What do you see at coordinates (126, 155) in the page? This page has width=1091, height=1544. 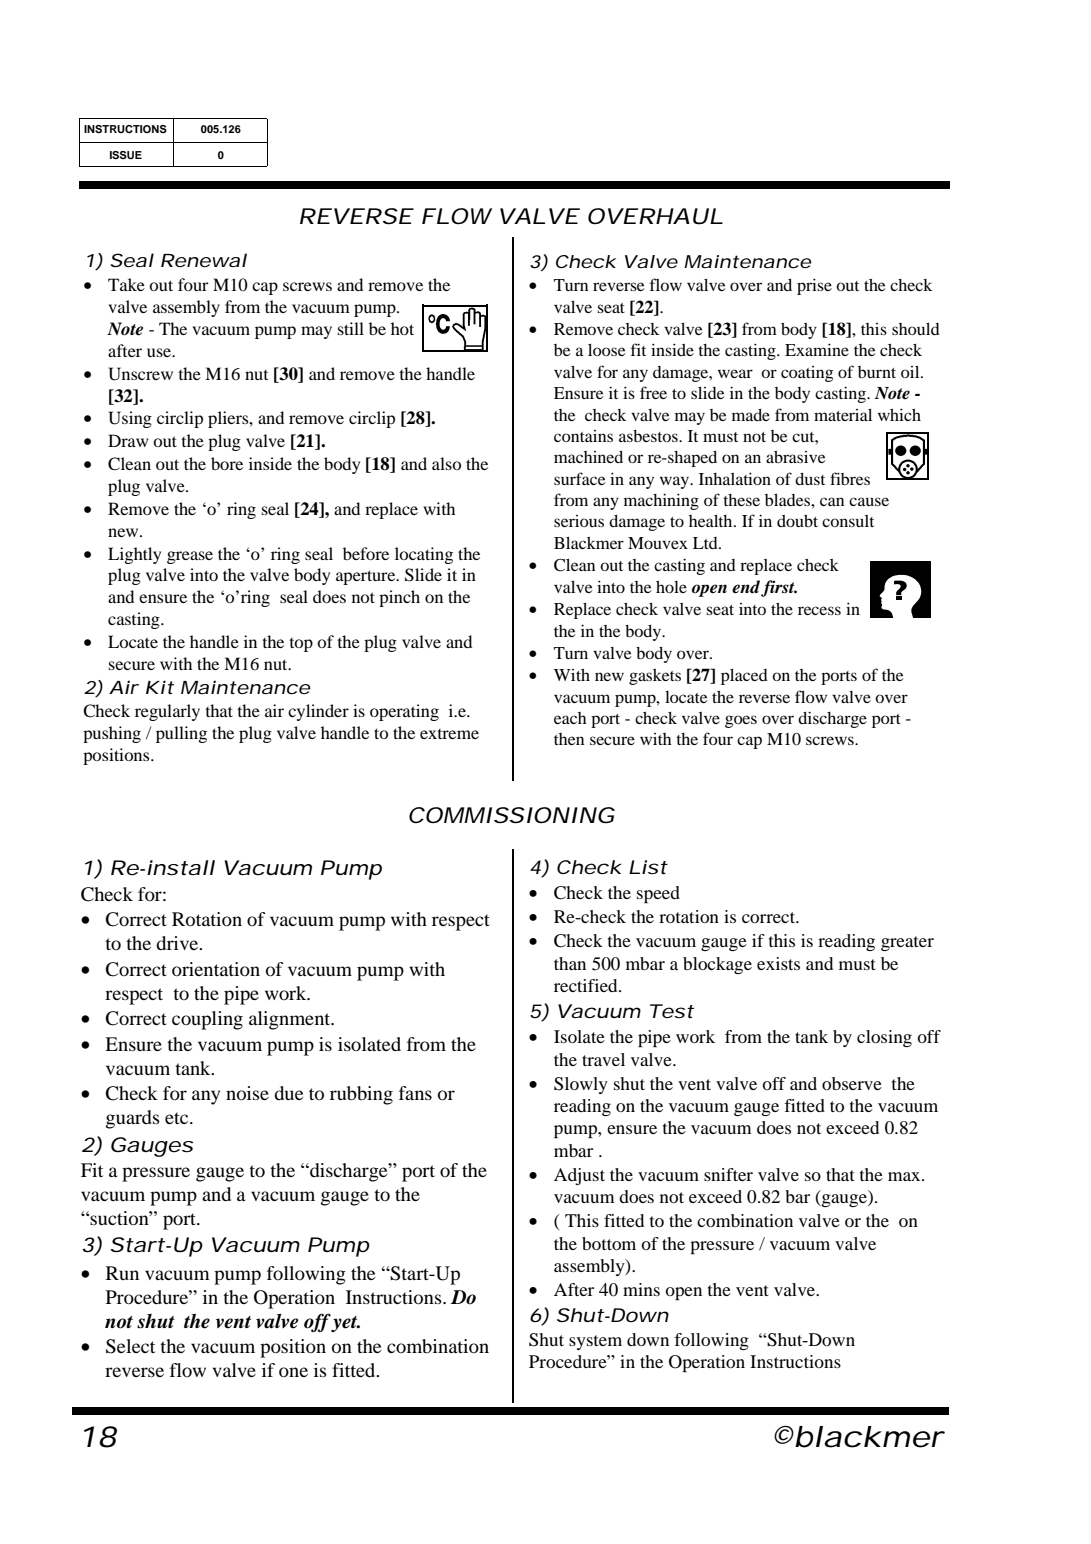 I see `ISSUE` at bounding box center [126, 155].
